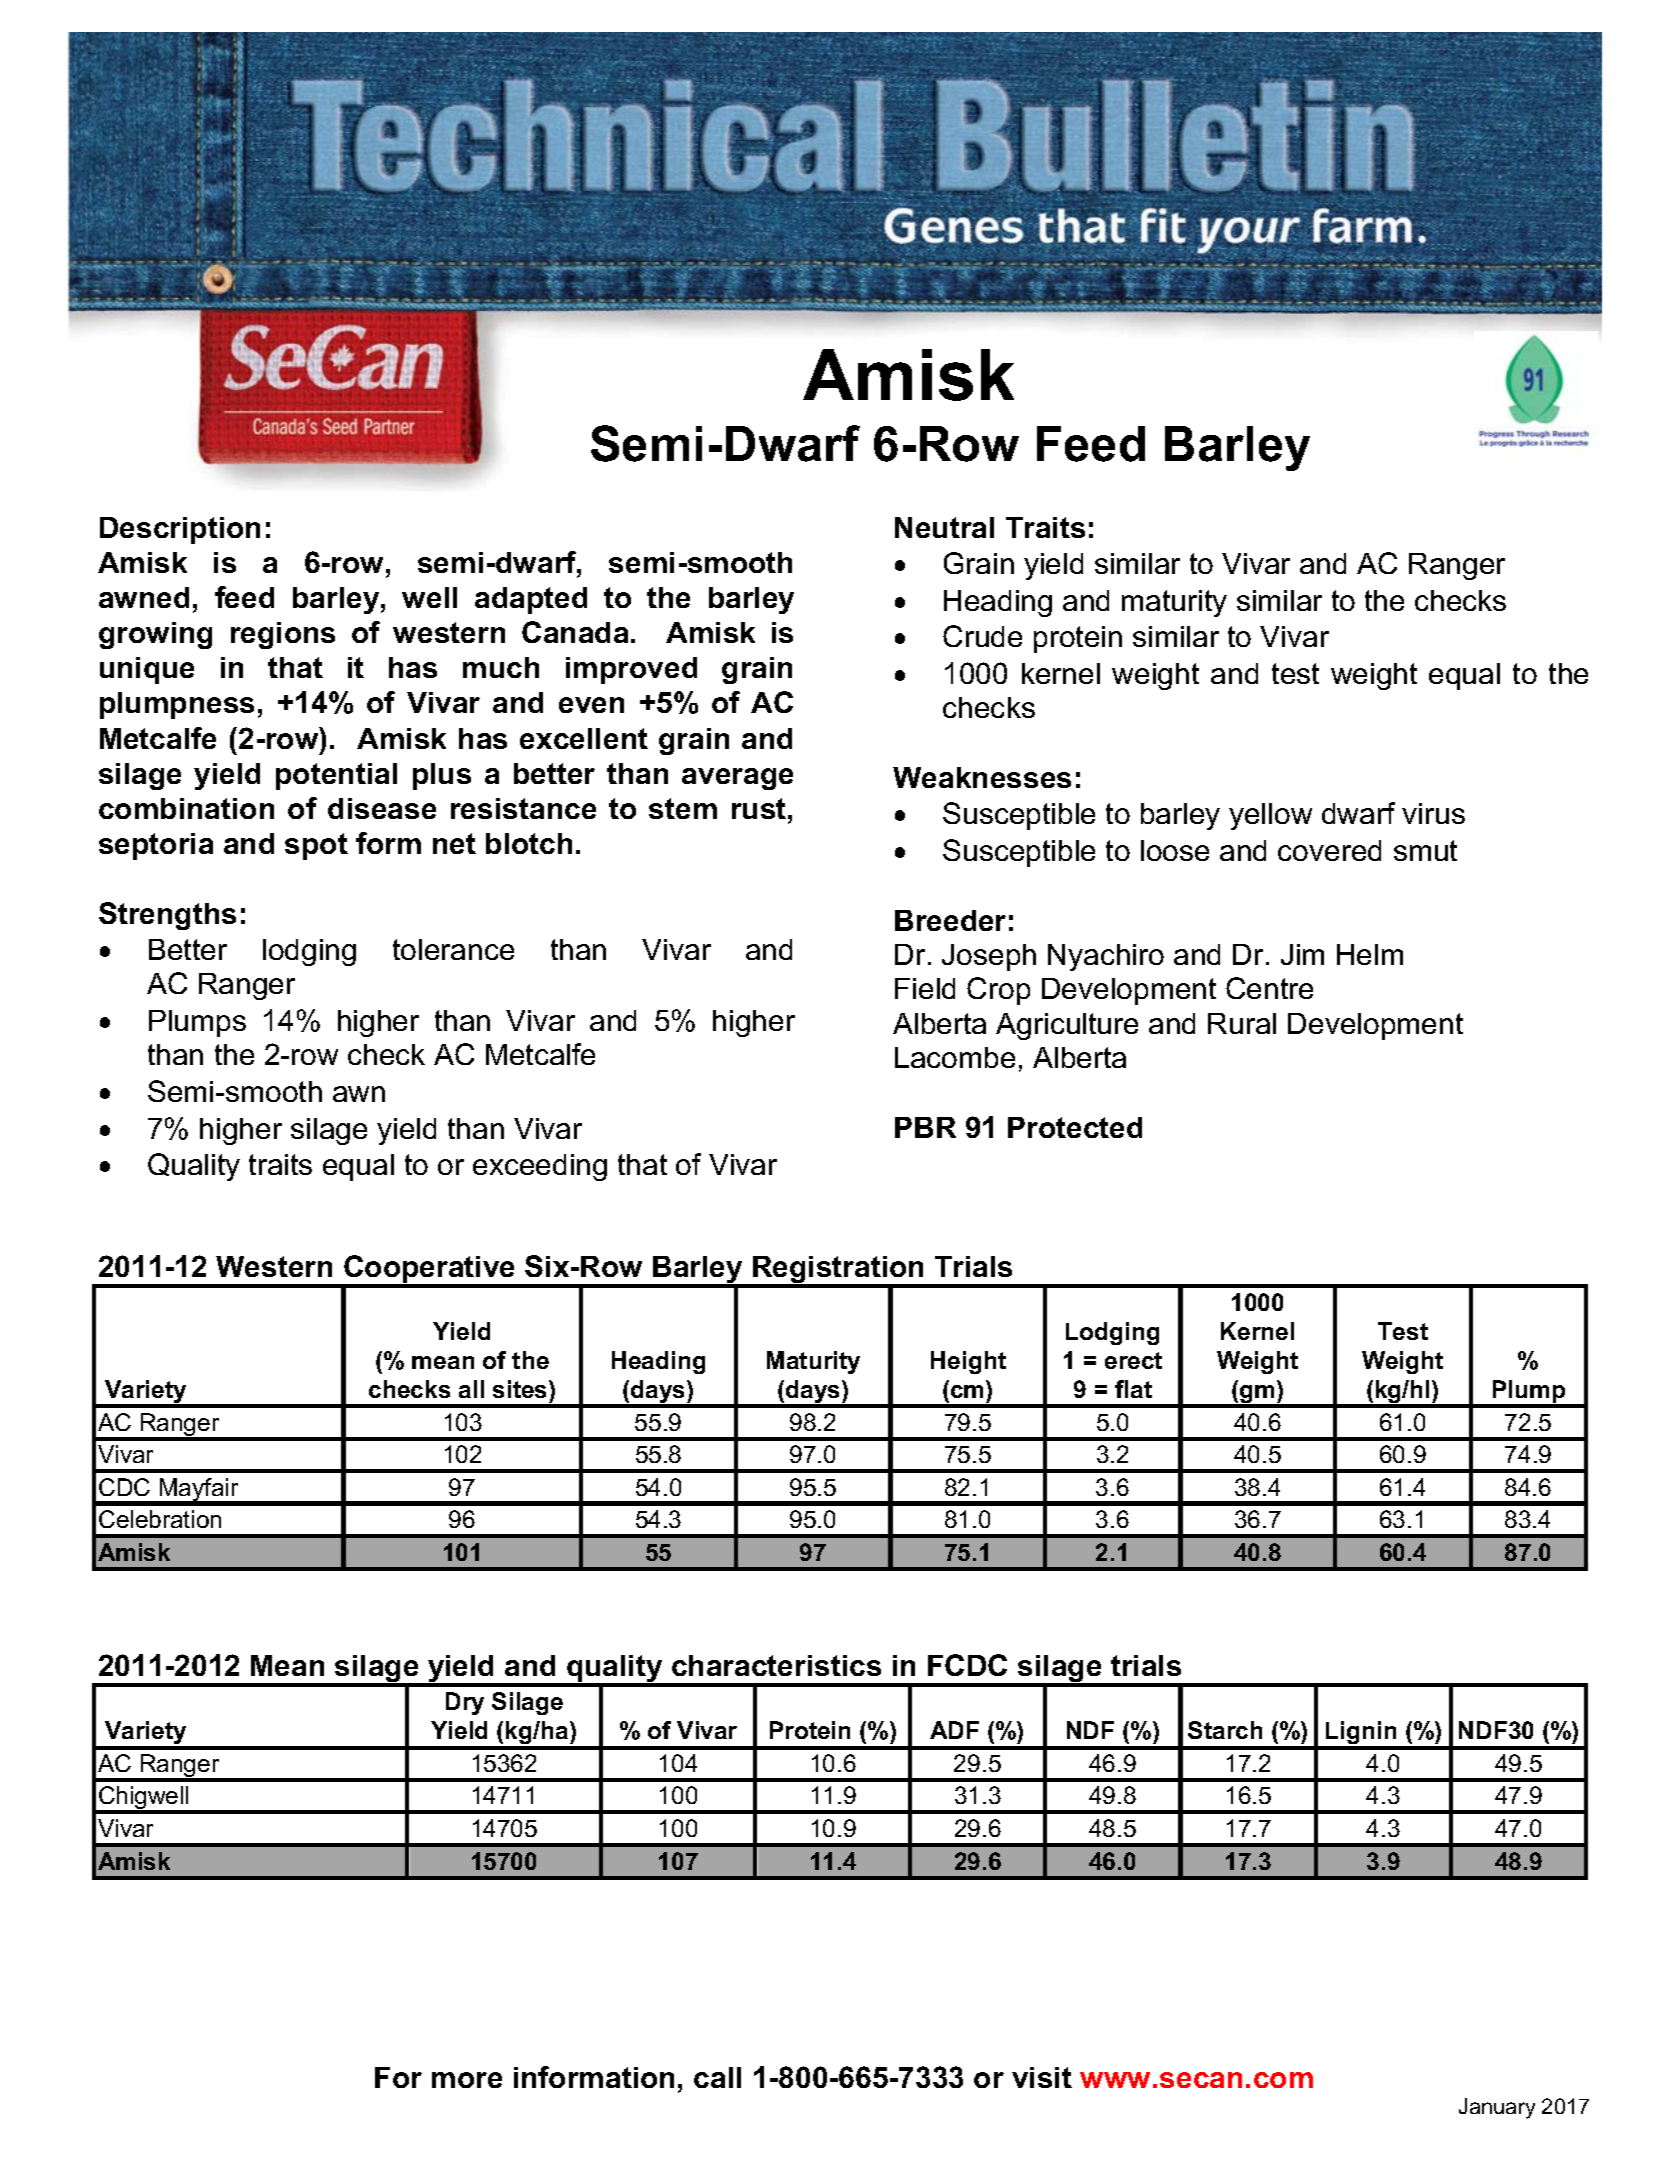  I want to click on Neutral, so click(944, 527).
